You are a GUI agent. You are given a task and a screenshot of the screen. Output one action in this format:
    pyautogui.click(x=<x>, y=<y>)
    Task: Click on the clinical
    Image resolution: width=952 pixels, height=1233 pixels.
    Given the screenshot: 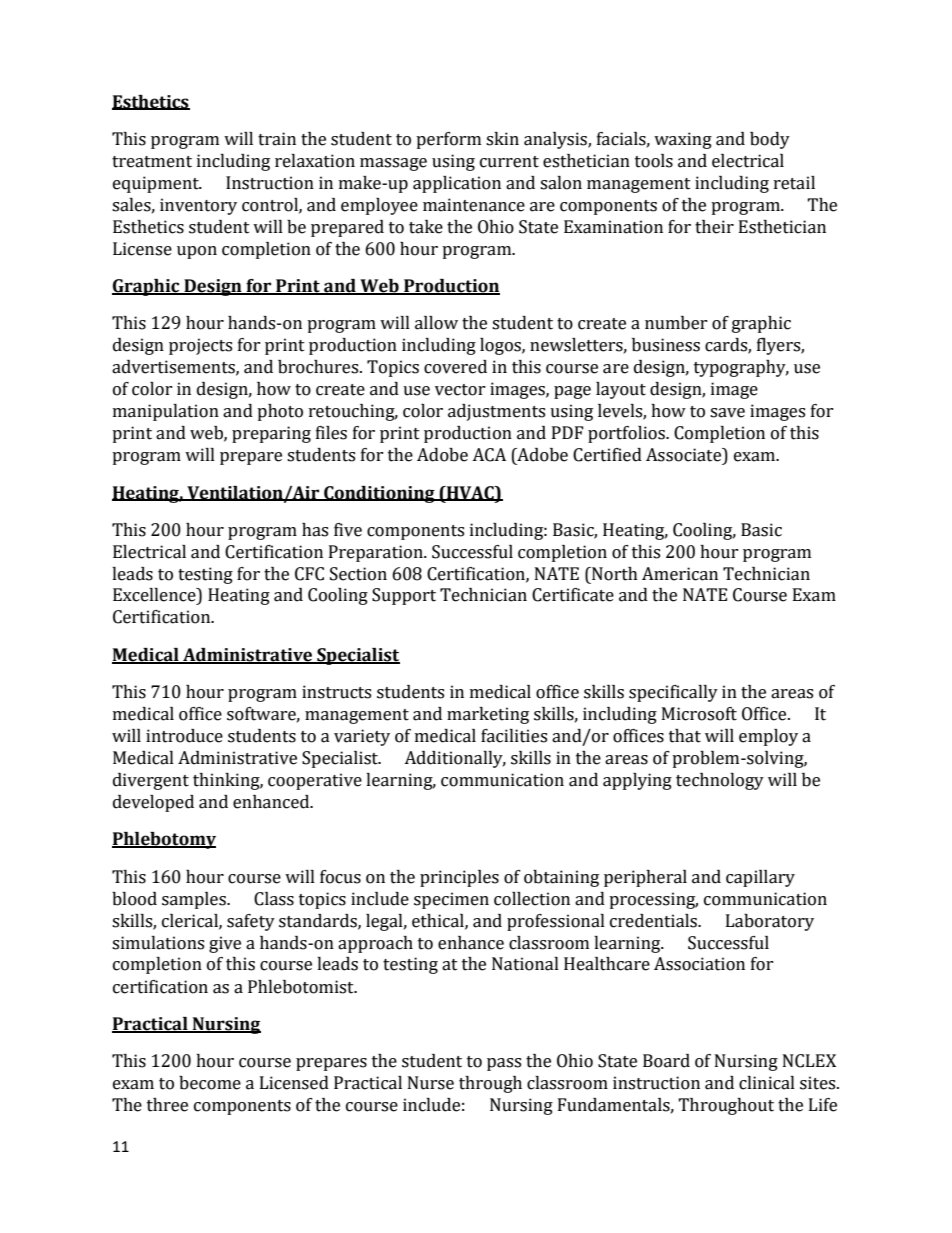 What is the action you would take?
    pyautogui.click(x=767, y=1083)
